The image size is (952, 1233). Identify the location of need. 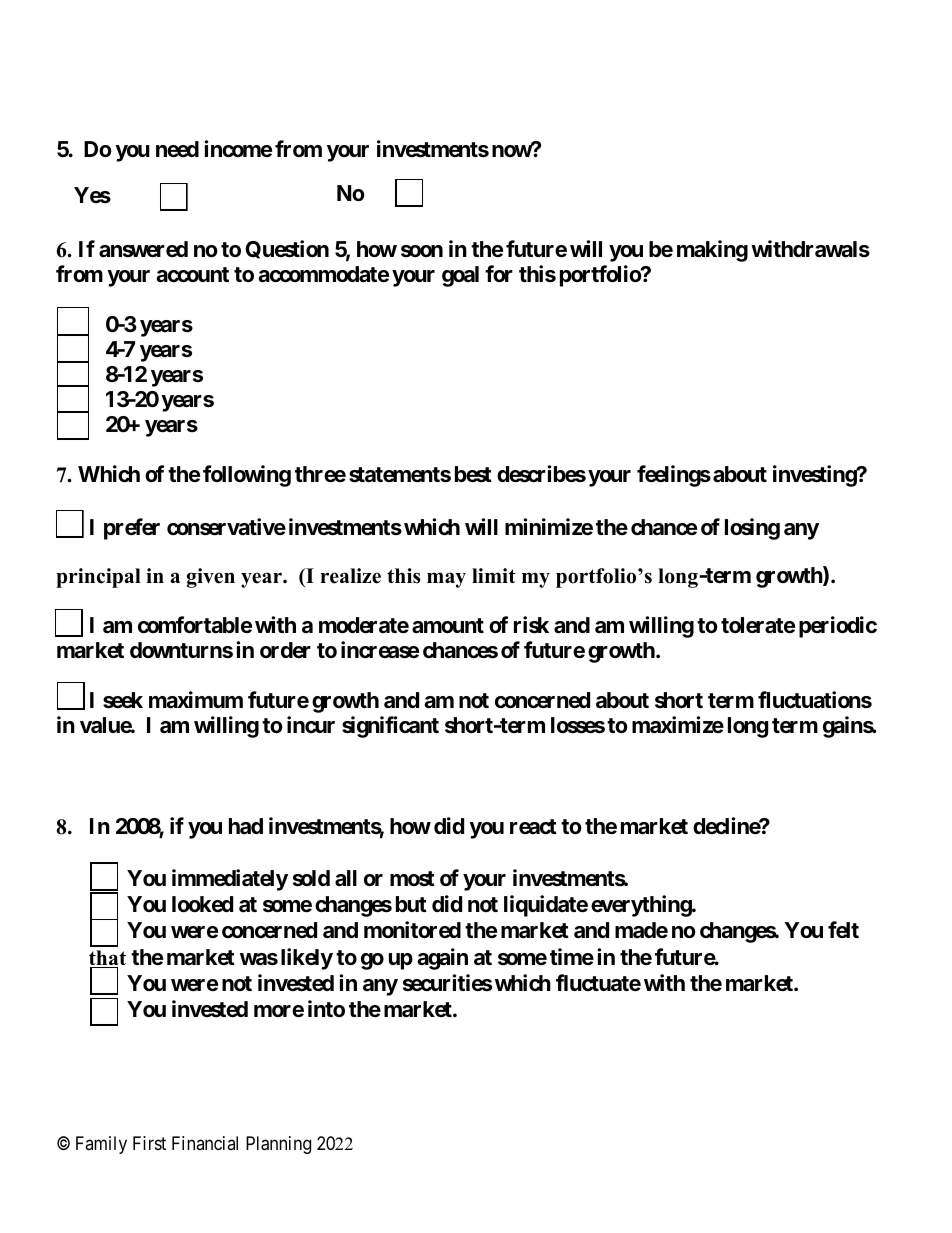
(177, 149).
